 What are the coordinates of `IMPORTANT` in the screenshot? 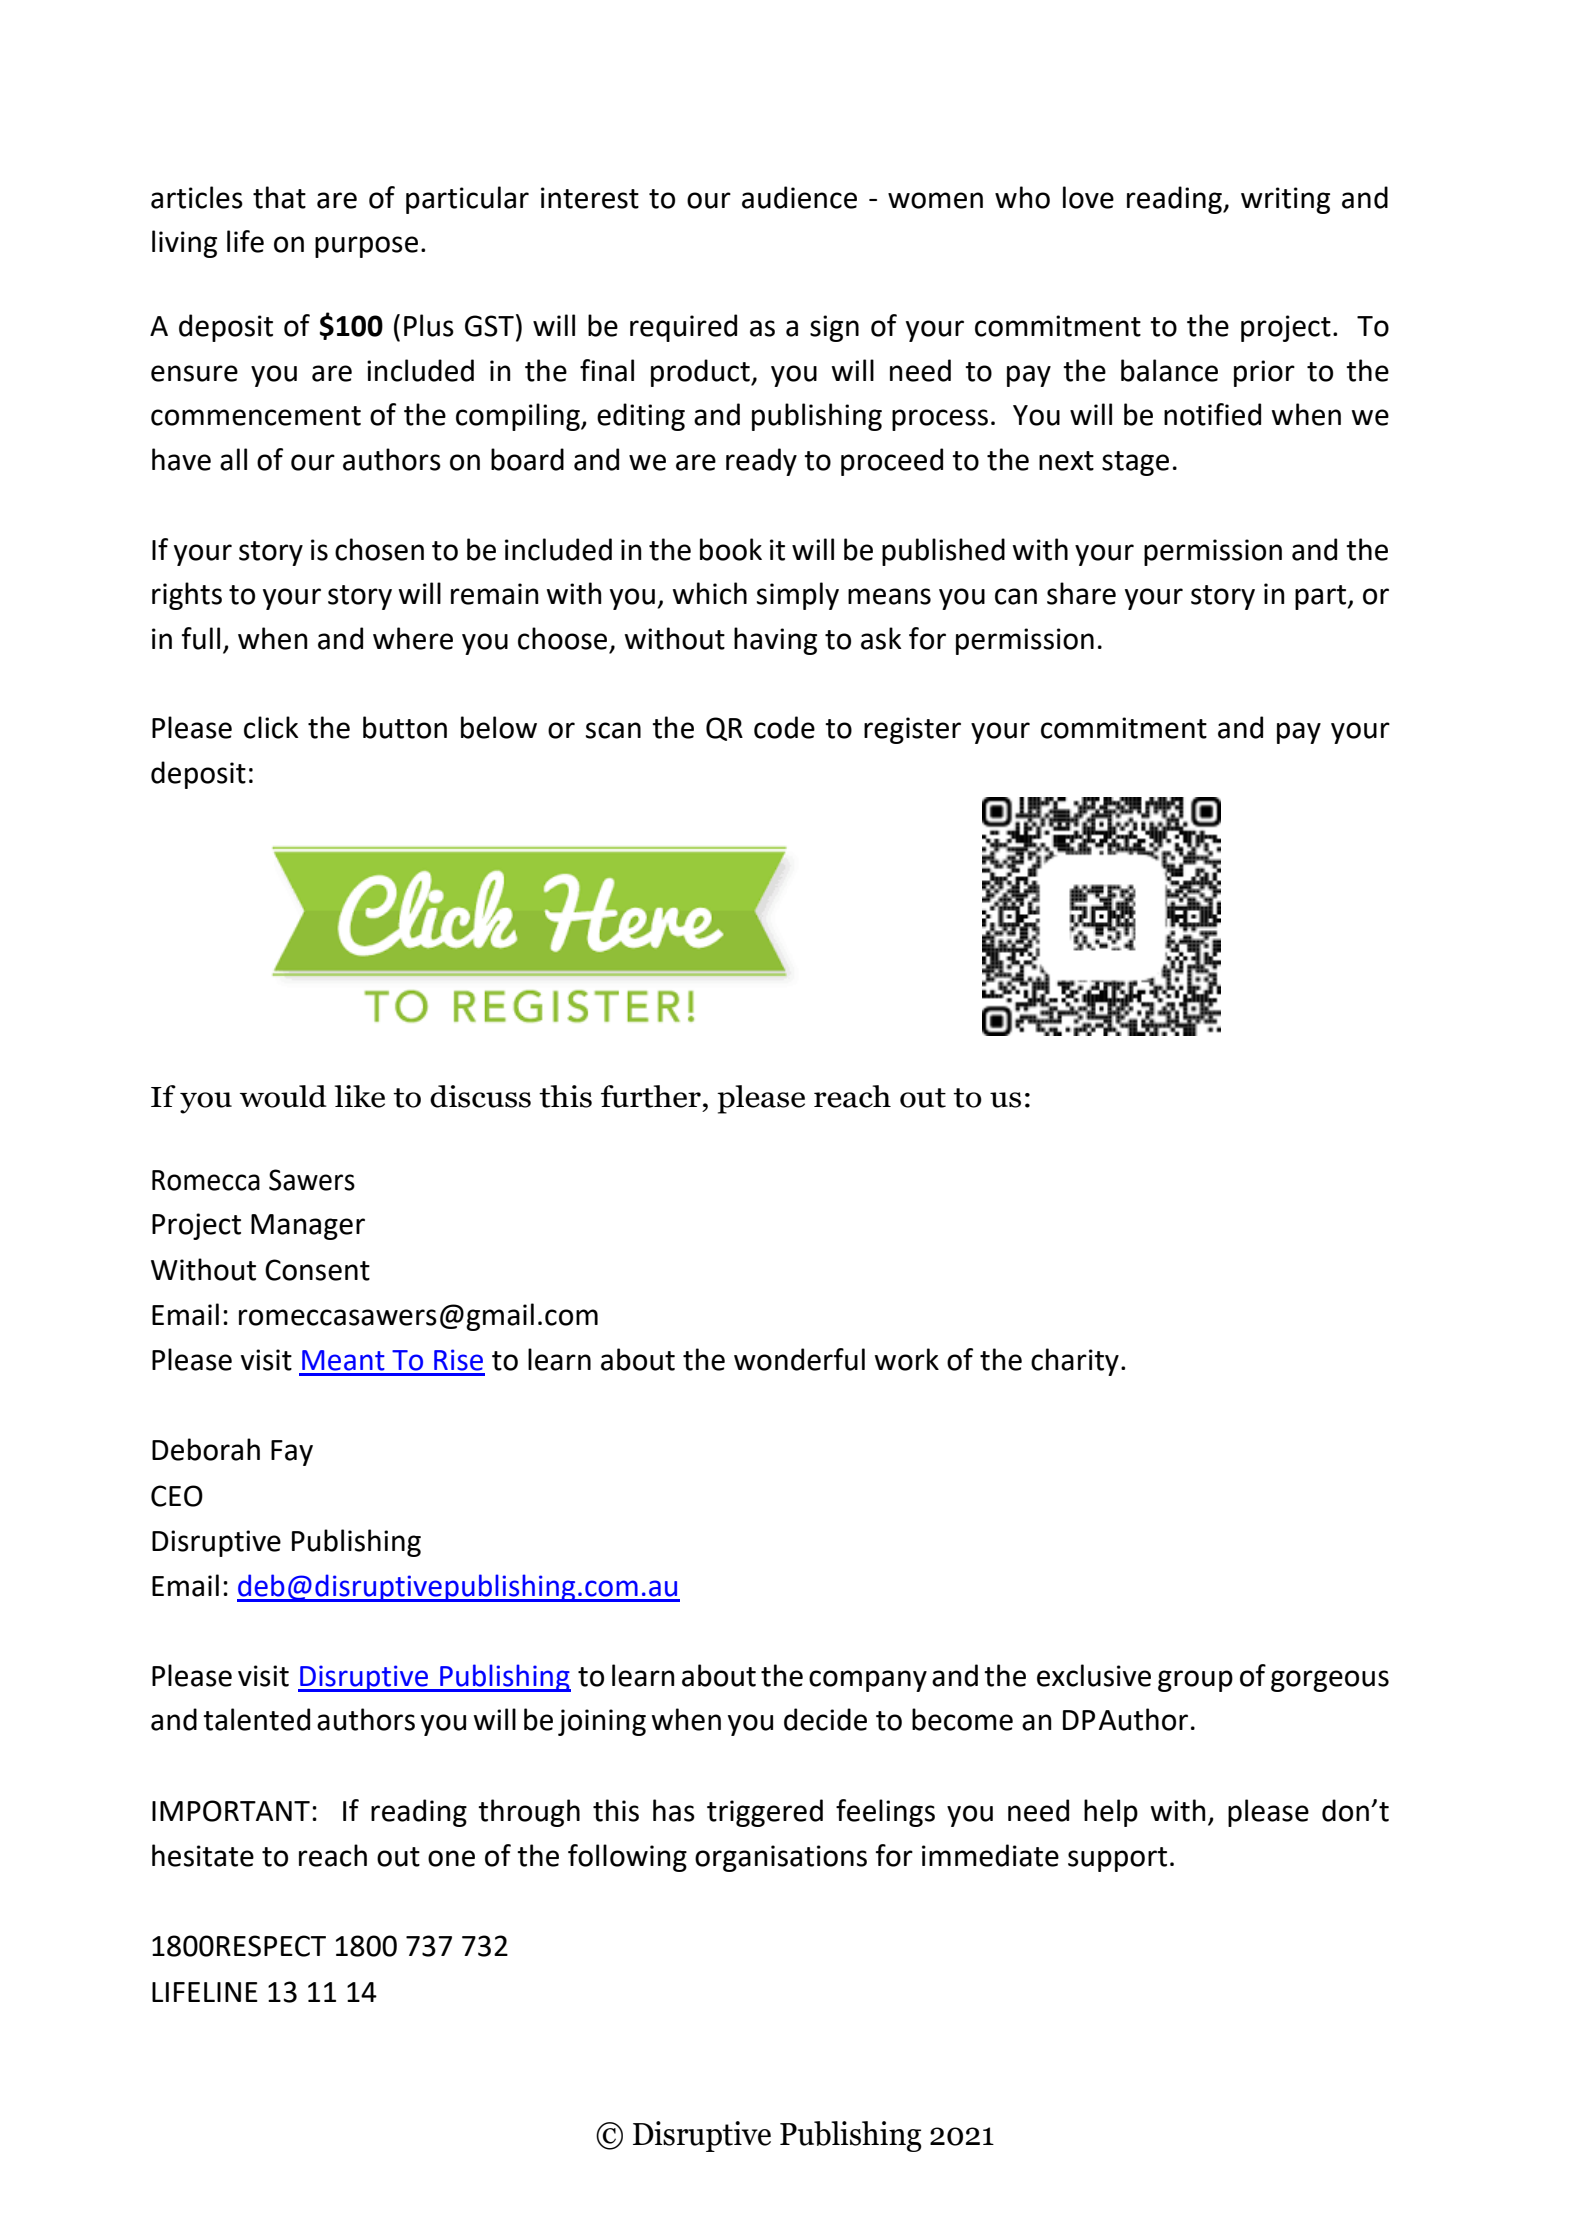 It's located at (231, 1811).
